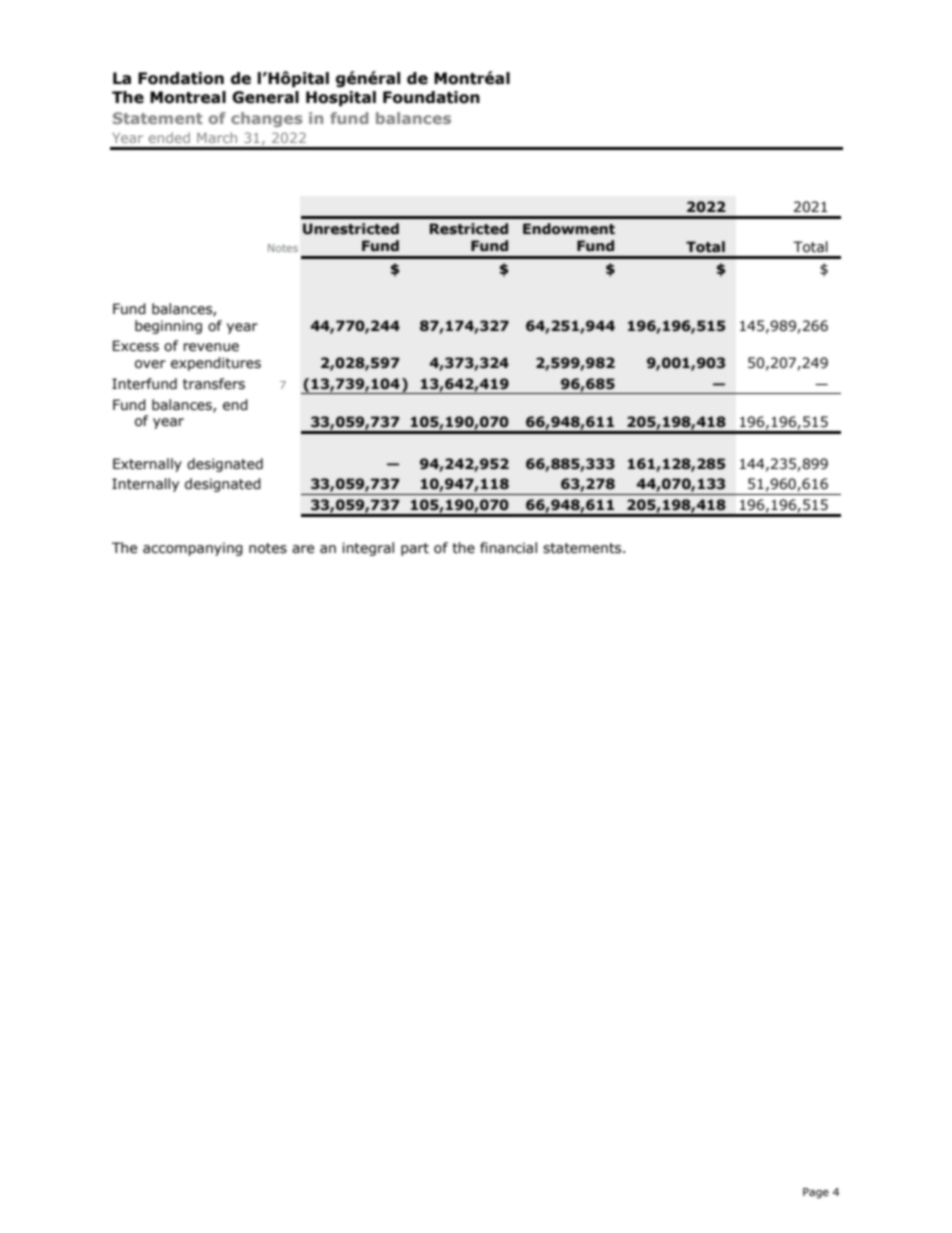  What do you see at coordinates (145, 485) in the page?
I see `Internally` at bounding box center [145, 485].
